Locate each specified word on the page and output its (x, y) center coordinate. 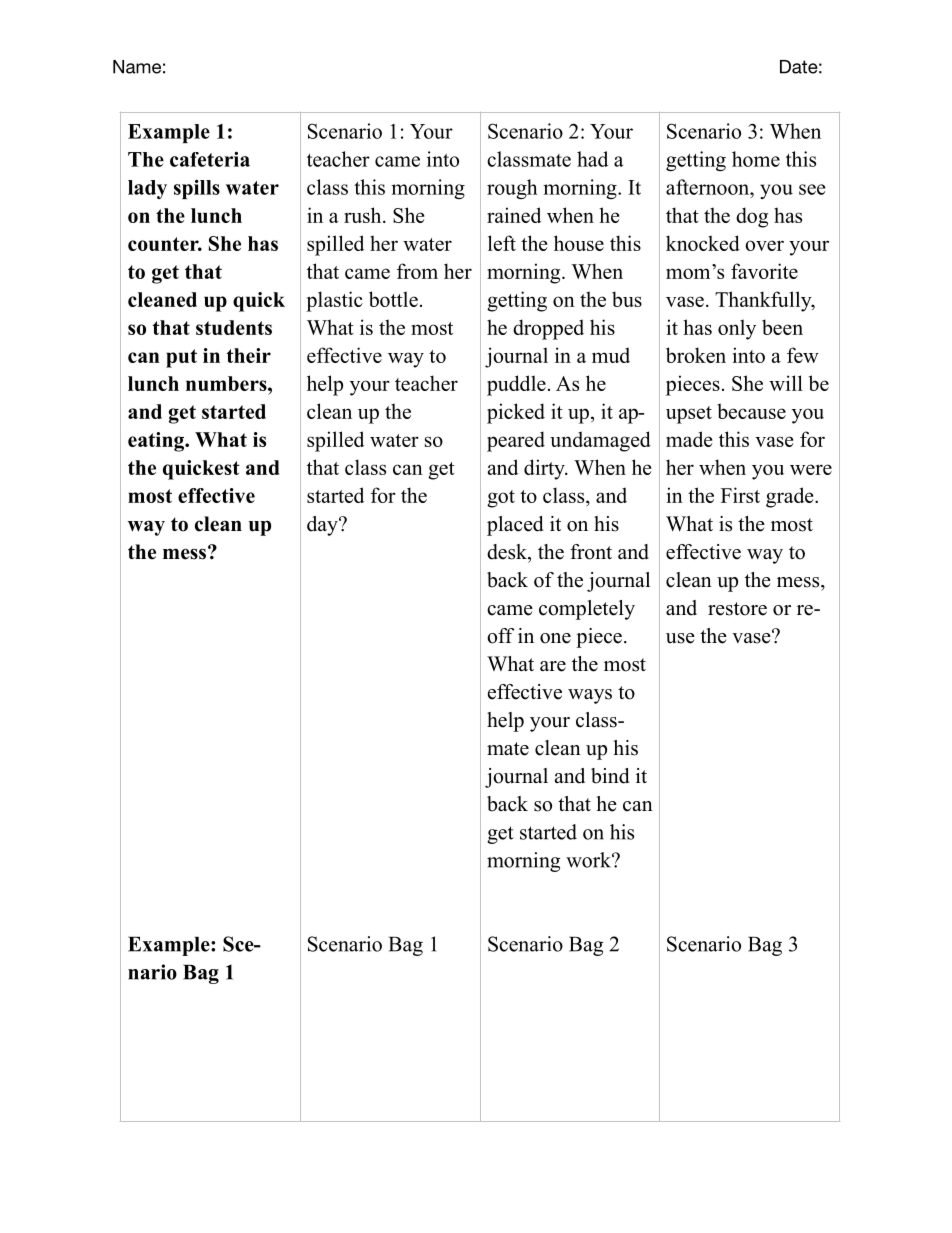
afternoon (709, 187)
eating (157, 442)
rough (512, 189)
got (501, 499)
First (740, 495)
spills (197, 189)
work (589, 860)
